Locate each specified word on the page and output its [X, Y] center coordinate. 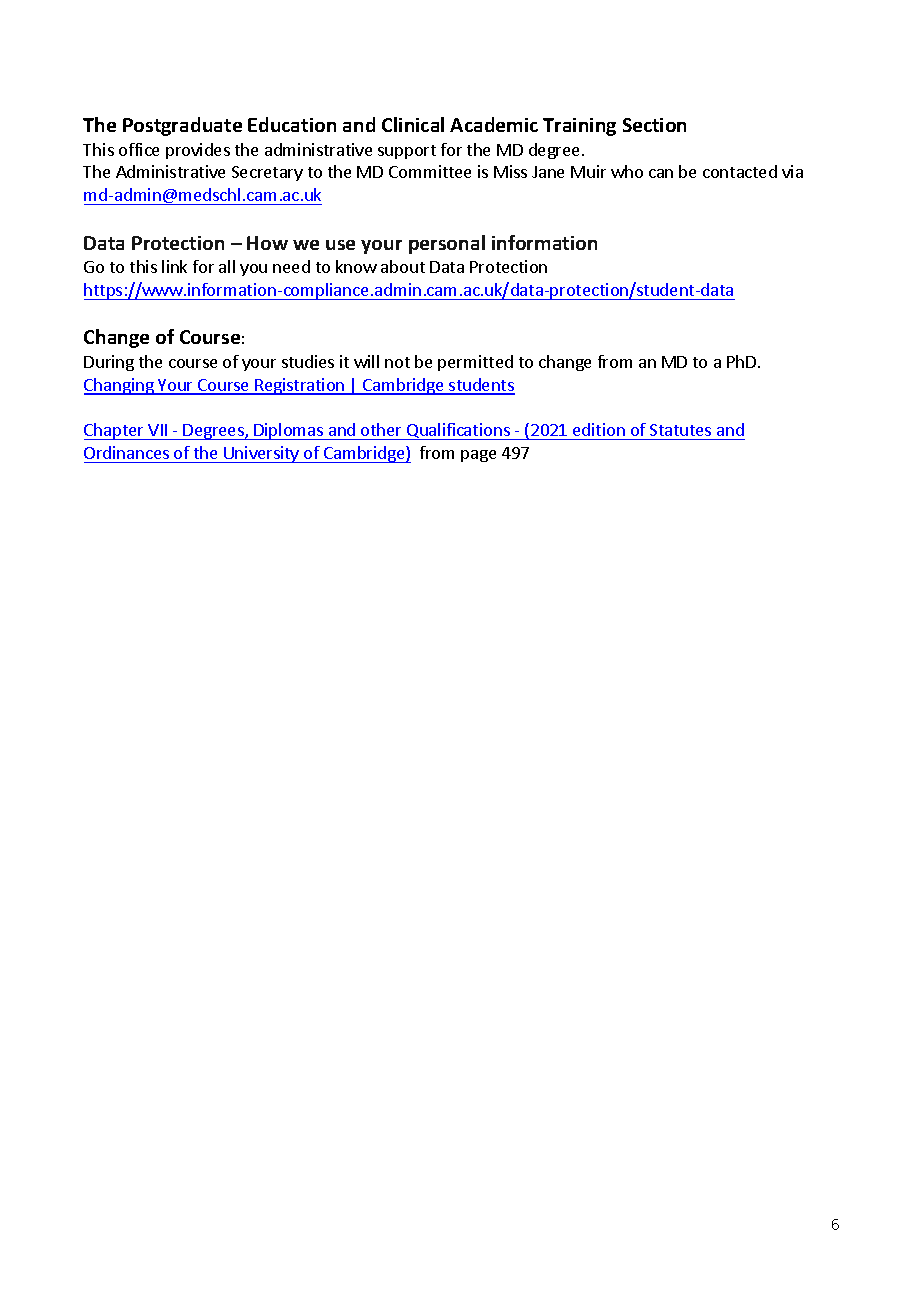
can [661, 173]
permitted [475, 363]
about [403, 266]
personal [447, 244]
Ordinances [126, 452]
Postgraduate [182, 126]
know [356, 266]
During [109, 363]
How [267, 243]
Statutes [681, 432]
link [174, 266]
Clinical [413, 124]
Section [654, 125]
